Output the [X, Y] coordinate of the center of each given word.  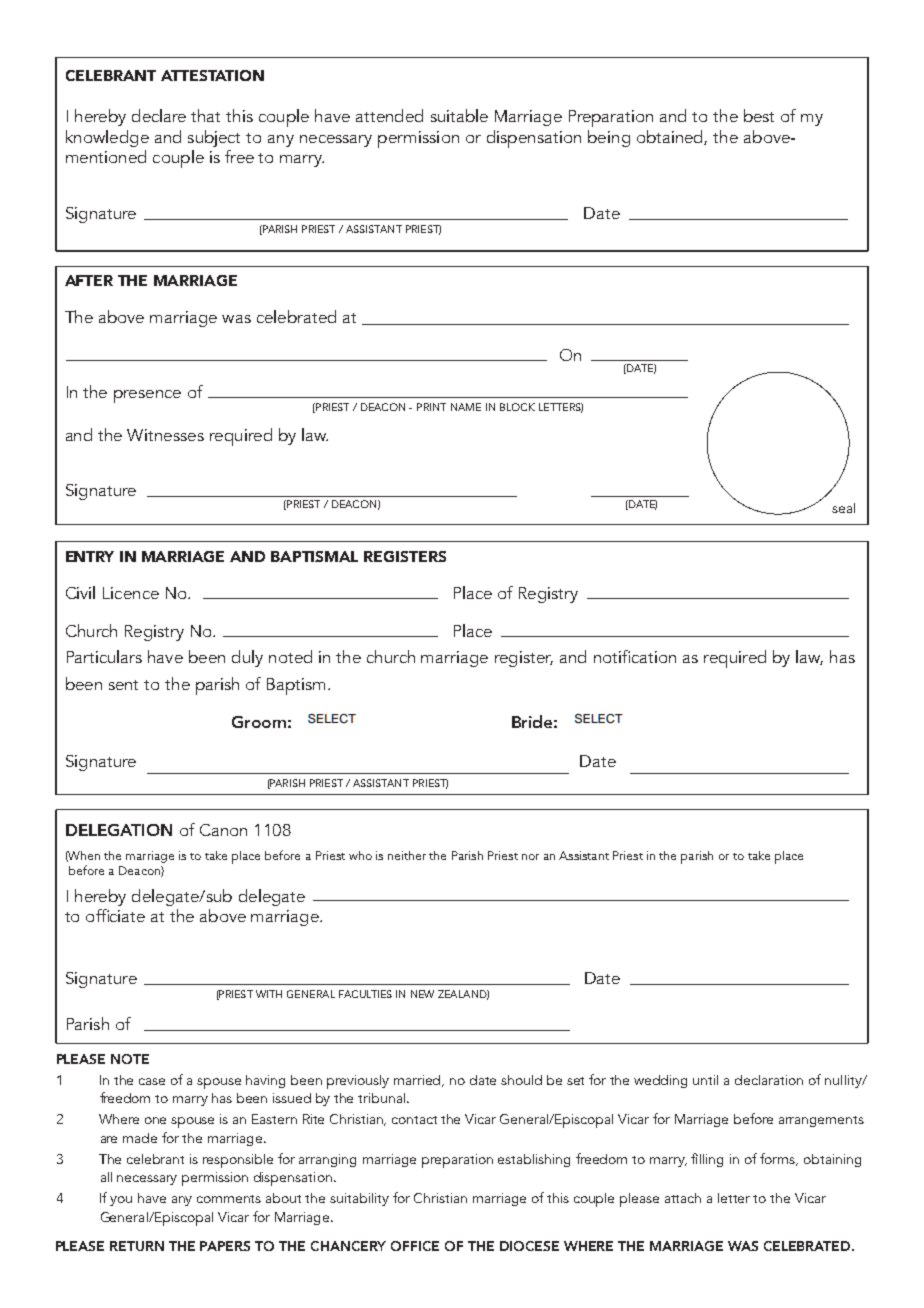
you [121, 1201]
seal [843, 508]
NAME [466, 407]
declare [159, 115]
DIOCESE [529, 1246]
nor [530, 857]
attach [683, 1198]
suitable [459, 115]
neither [407, 855]
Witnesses [165, 435]
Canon [223, 830]
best [759, 115]
